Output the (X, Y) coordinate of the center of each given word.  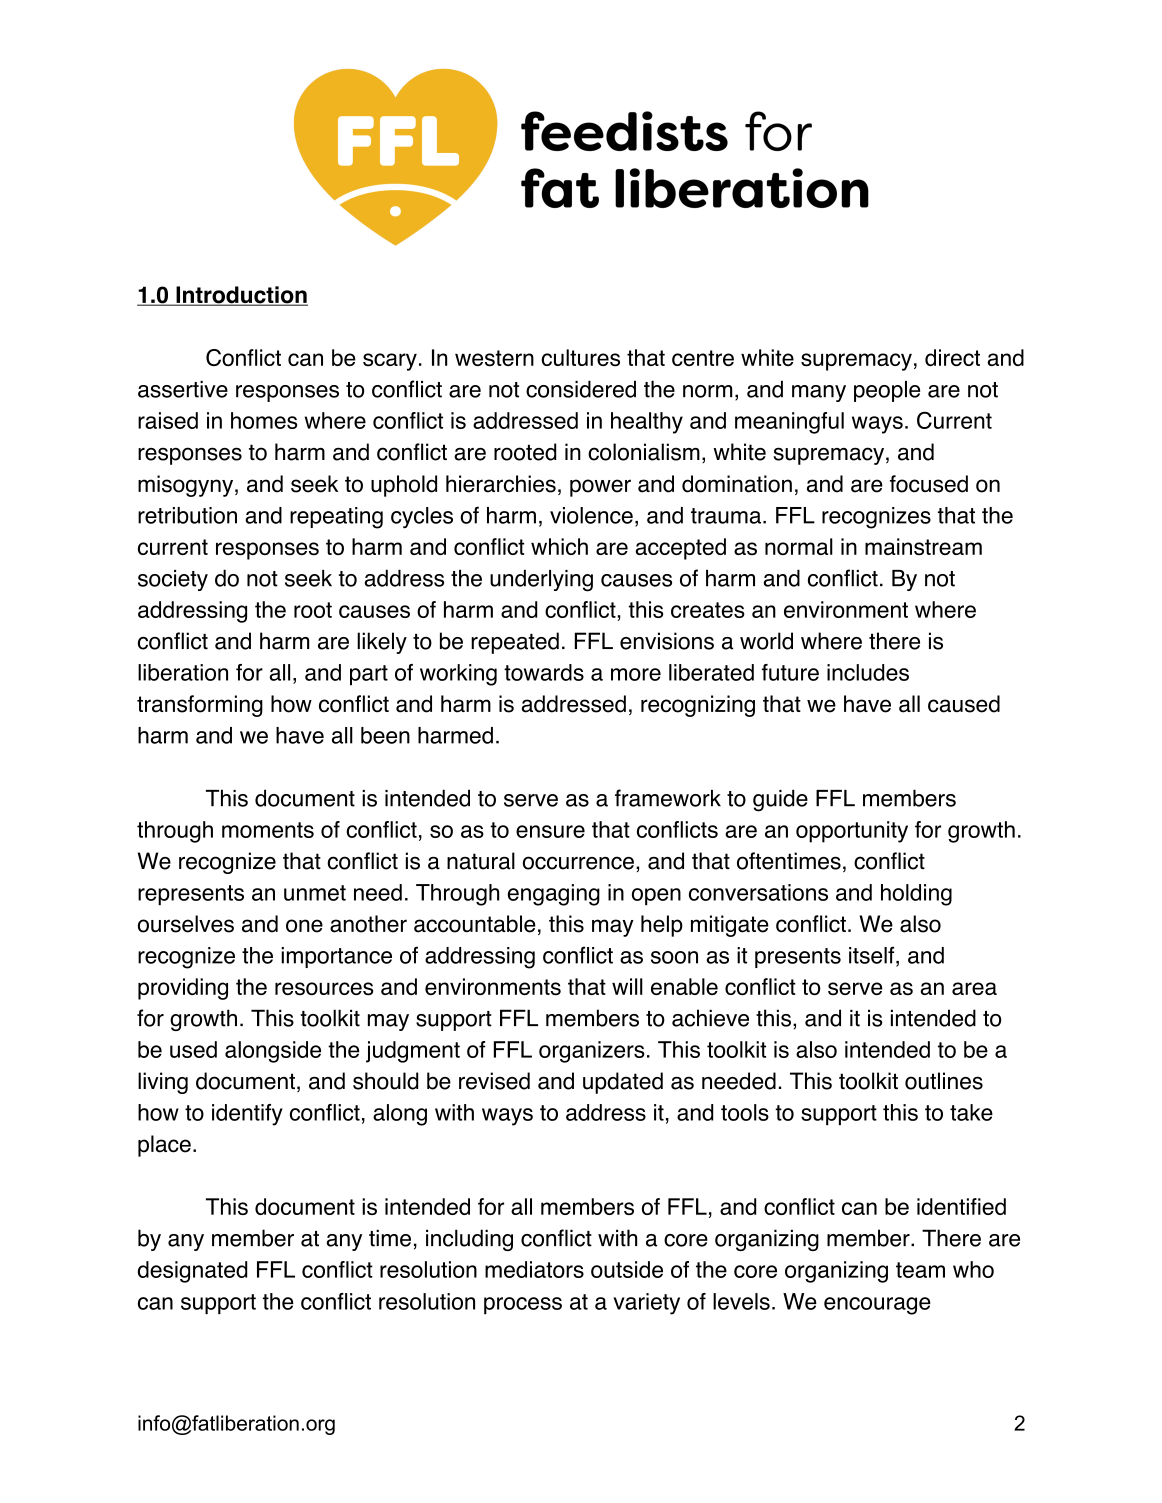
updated (623, 1083)
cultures (580, 358)
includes (868, 672)
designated (192, 1272)
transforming (200, 706)
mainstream (923, 547)
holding (916, 895)
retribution (187, 515)
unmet (315, 893)
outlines (944, 1081)
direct (952, 357)
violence (591, 515)
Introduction (241, 296)
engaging (554, 895)
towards (544, 672)
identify (247, 1115)
